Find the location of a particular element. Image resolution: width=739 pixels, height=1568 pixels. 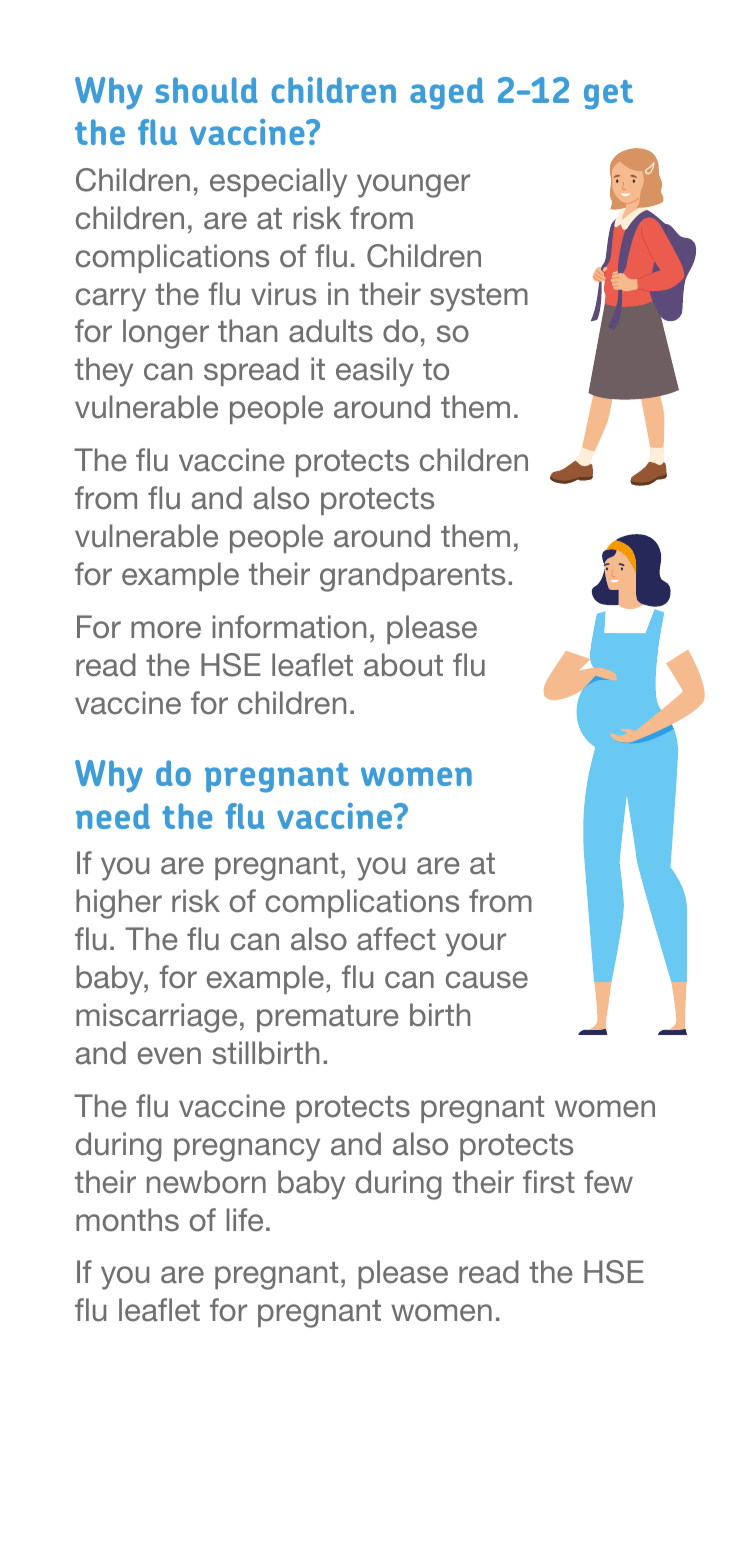

younger is located at coordinates (413, 186).
